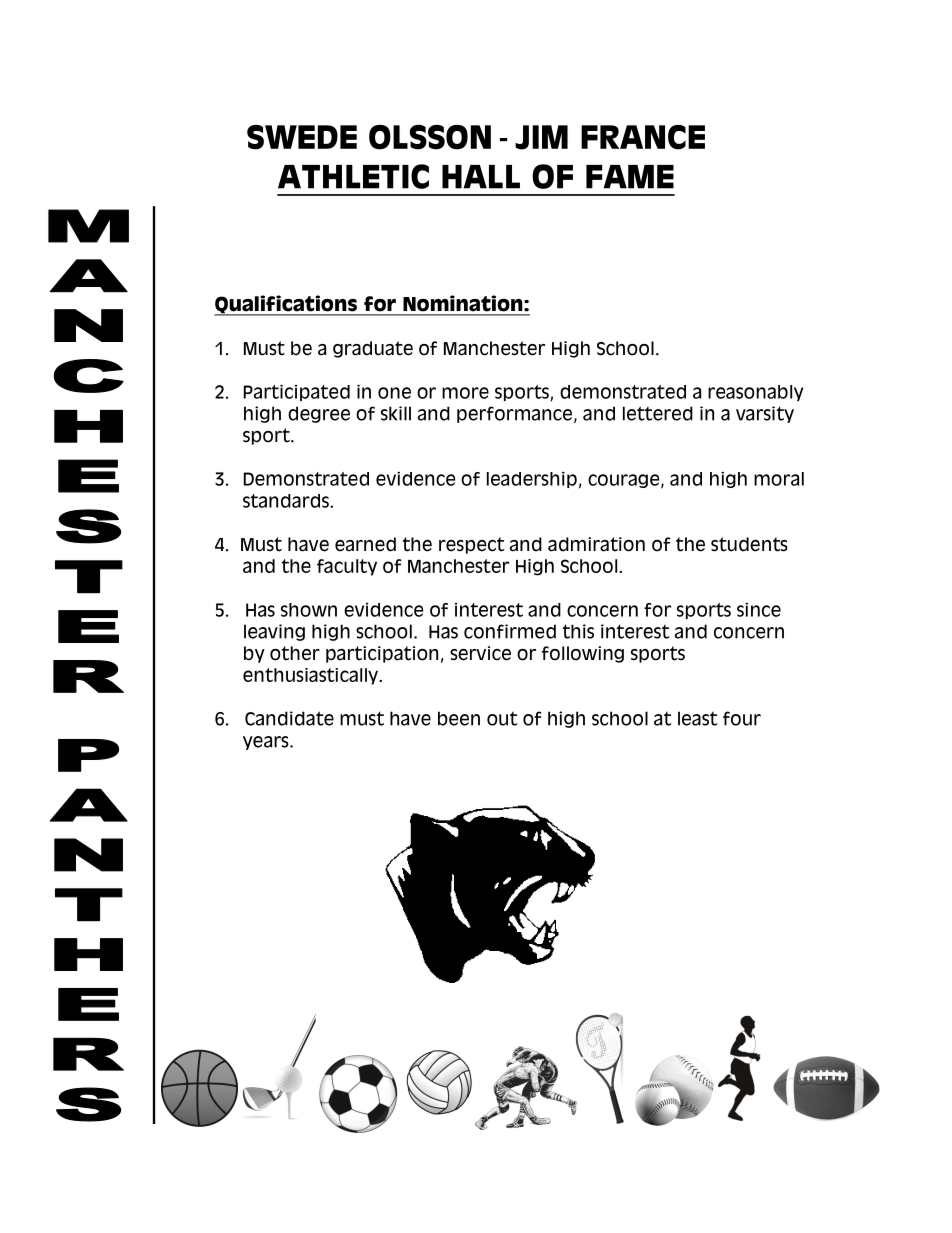 The image size is (952, 1233). Describe the element at coordinates (502, 719) in the image. I see `out` at that location.
